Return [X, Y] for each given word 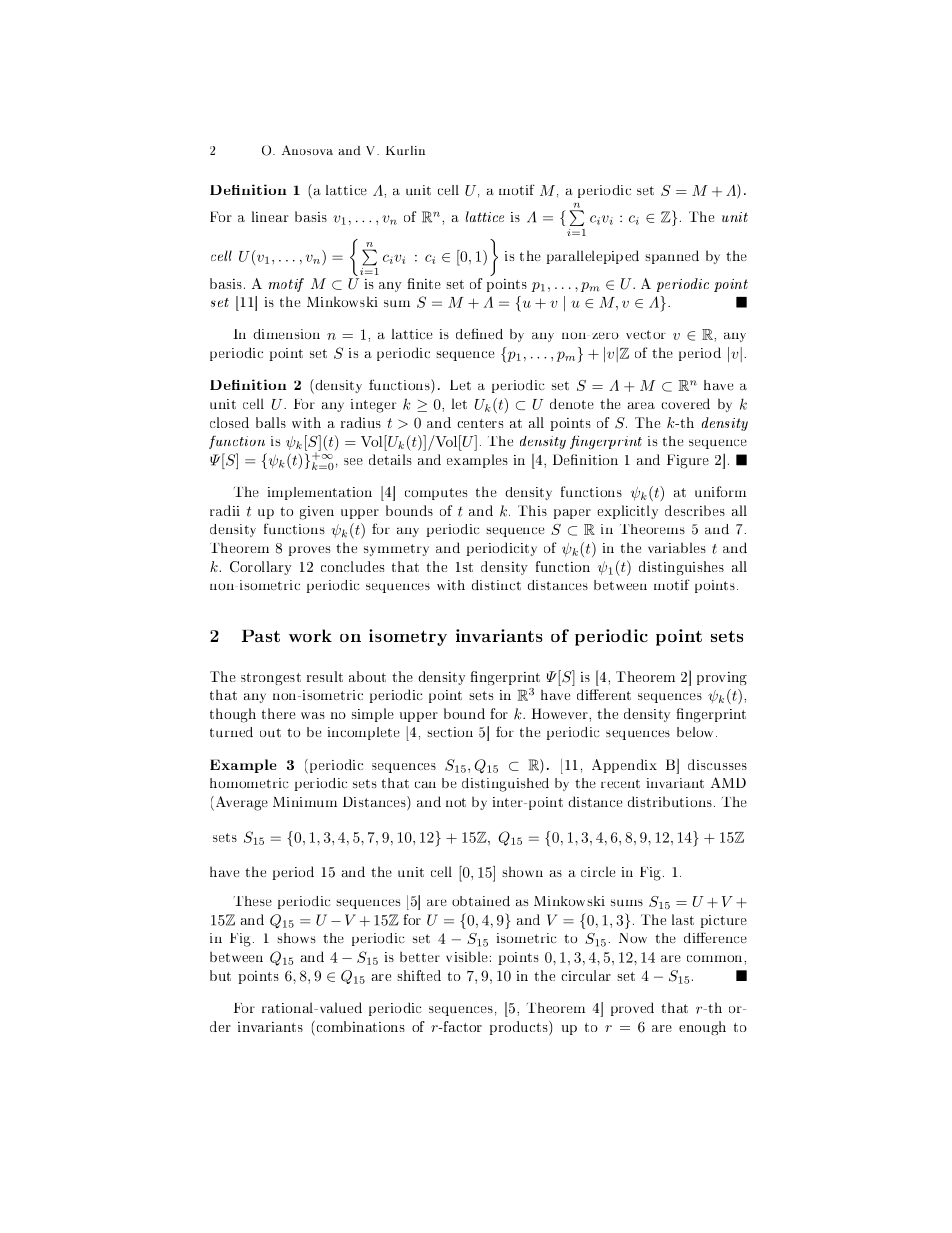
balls [271, 422]
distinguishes [681, 568]
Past [261, 636]
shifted [419, 975]
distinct [496, 585]
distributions [671, 801]
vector [646, 334]
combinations [359, 1028]
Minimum [305, 802]
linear [270, 216]
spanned [672, 257]
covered [685, 403]
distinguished [505, 785]
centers [480, 423]
